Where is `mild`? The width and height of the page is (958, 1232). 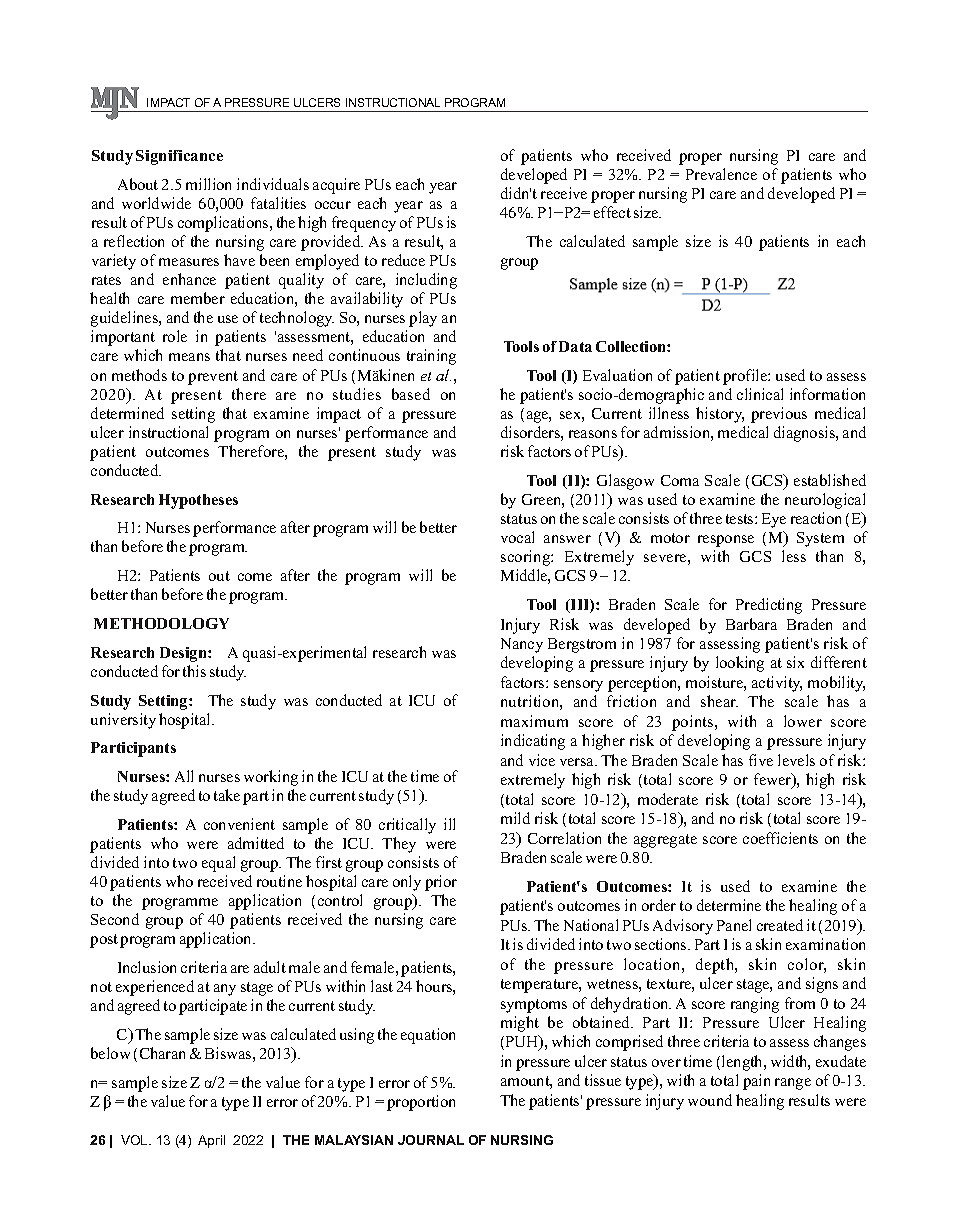
mild is located at coordinates (515, 818).
